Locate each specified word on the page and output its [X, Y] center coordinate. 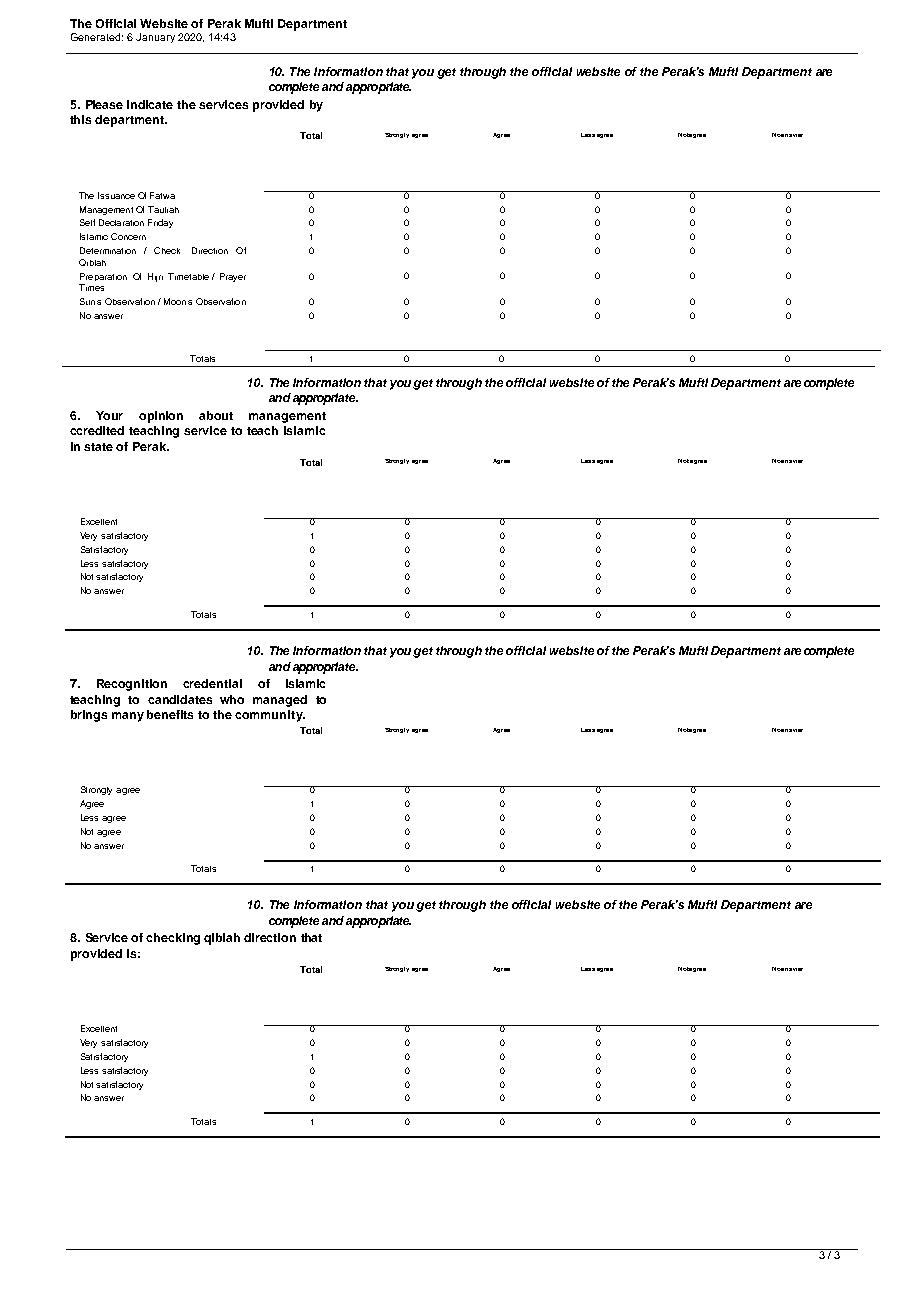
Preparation [103, 277]
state [98, 447]
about [216, 415]
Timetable [188, 276]
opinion [161, 417]
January [155, 38]
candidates [180, 699]
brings [89, 716]
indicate [150, 104]
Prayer [233, 277]
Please [104, 104]
